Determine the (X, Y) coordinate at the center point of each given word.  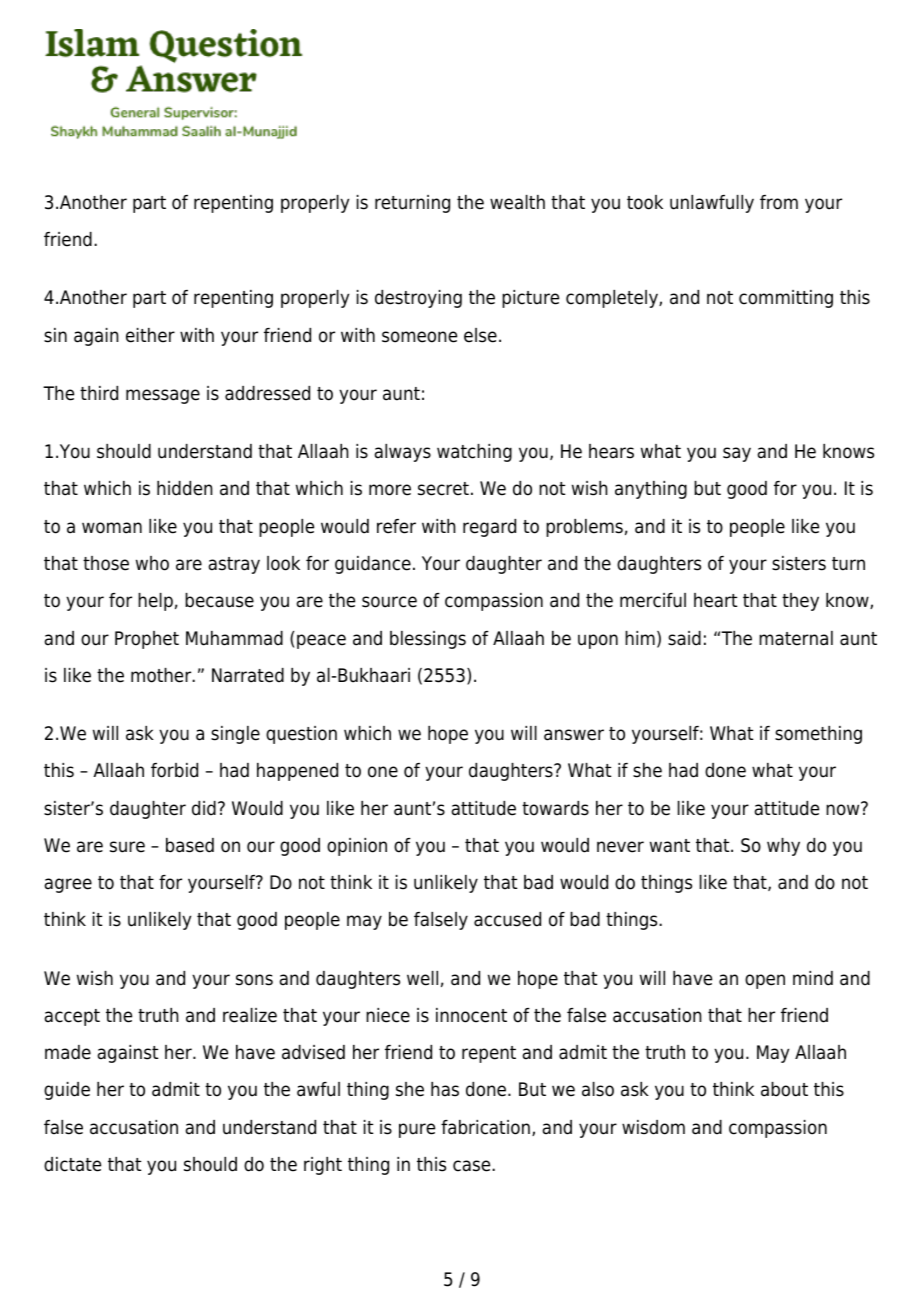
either (150, 335)
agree (68, 885)
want (670, 846)
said (684, 638)
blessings (428, 640)
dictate (72, 1164)
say (737, 454)
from (779, 202)
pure (417, 1130)
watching (474, 453)
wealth (517, 202)
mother (162, 675)
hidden (185, 488)
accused (507, 919)
